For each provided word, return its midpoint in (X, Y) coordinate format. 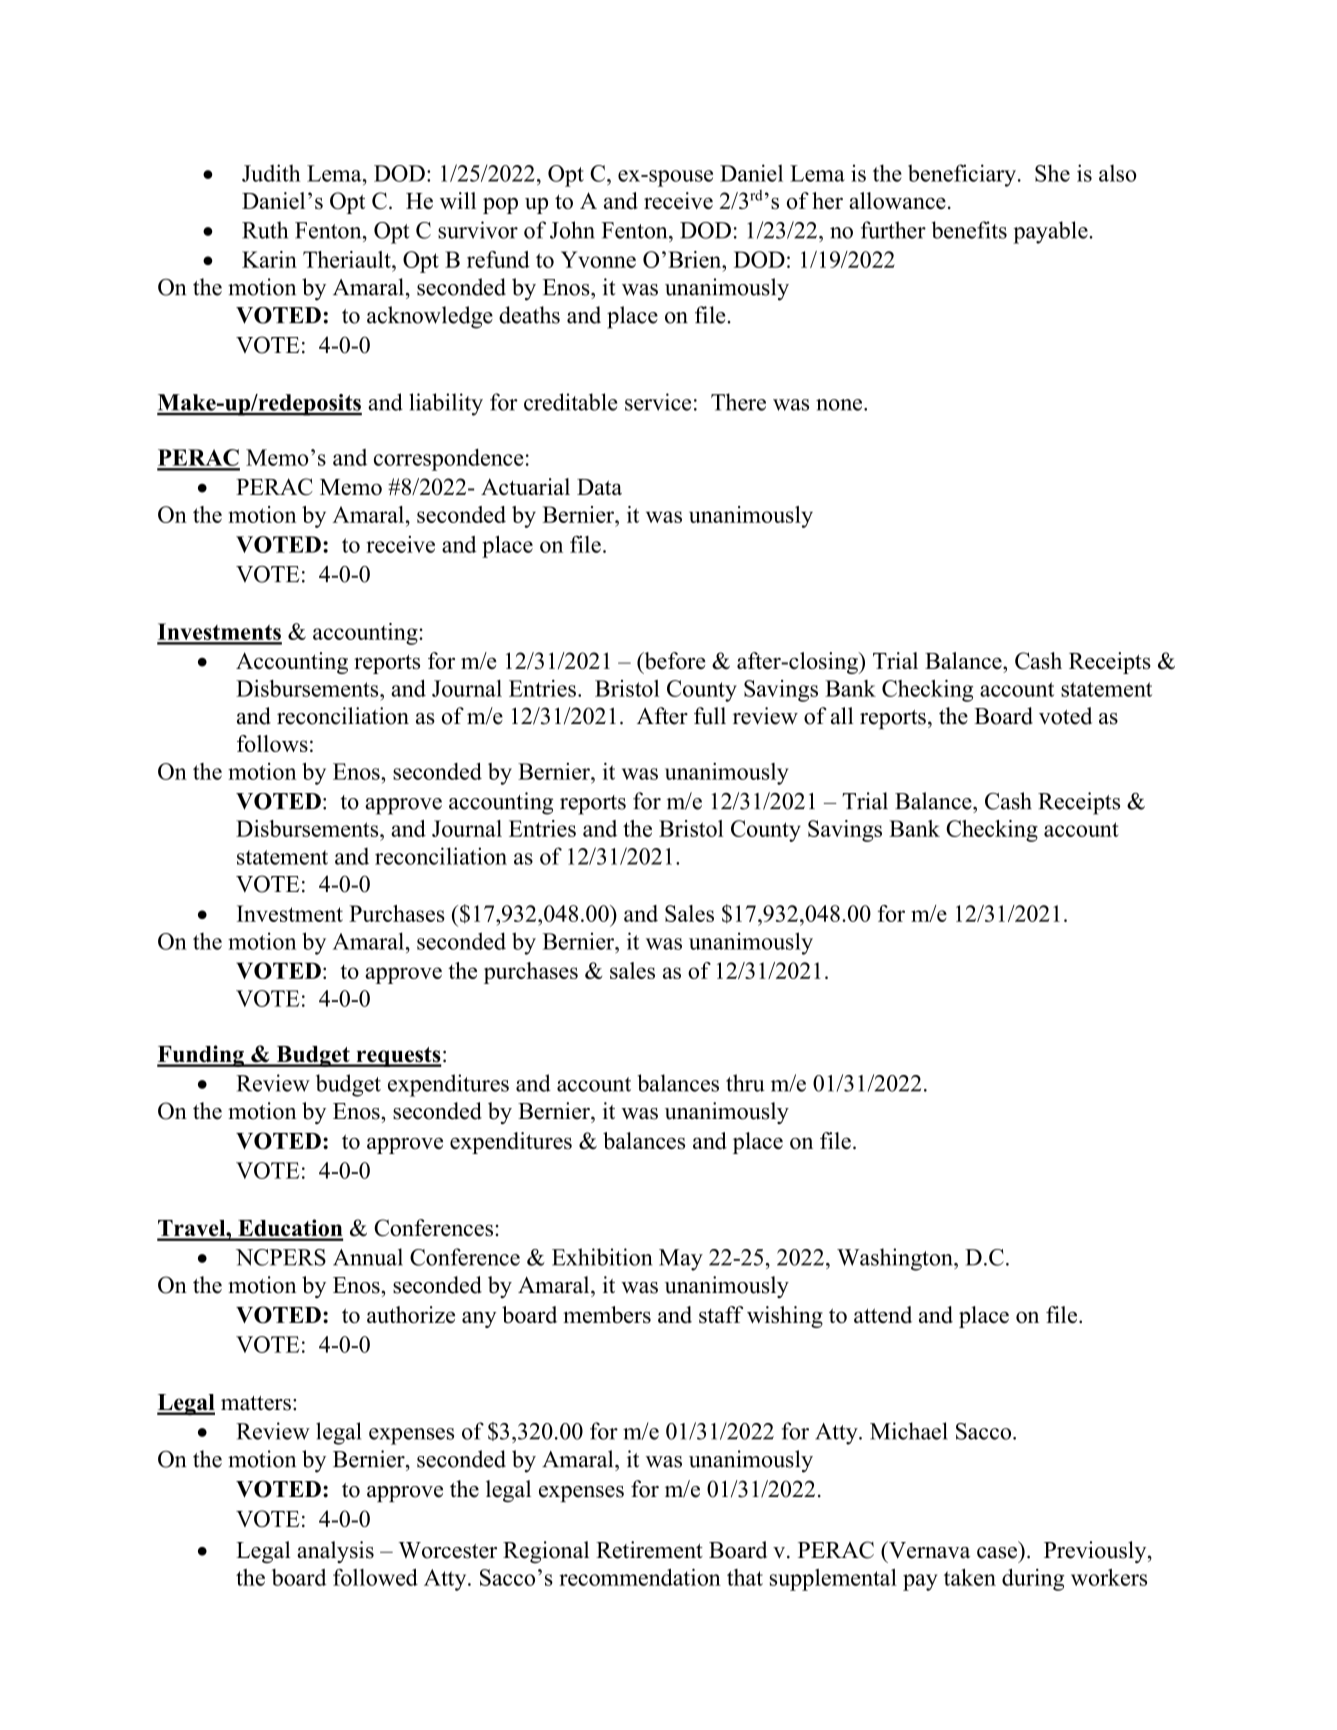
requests (398, 1057)
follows (272, 743)
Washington (896, 1259)
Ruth (265, 230)
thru (745, 1083)
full (710, 716)
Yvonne (598, 259)
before (674, 660)
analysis (335, 1552)
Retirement (649, 1550)
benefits (969, 230)
